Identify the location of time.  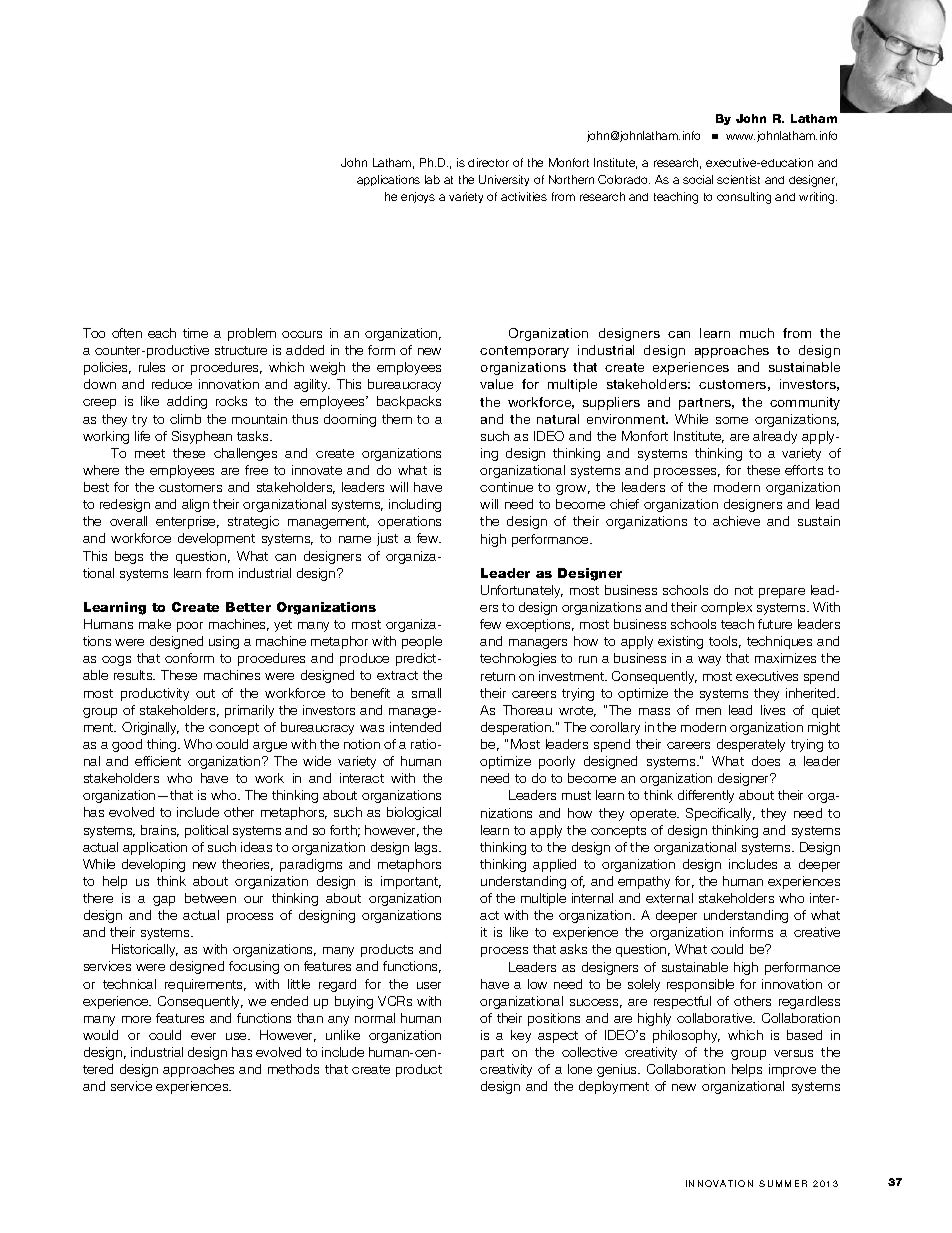
(195, 333).
